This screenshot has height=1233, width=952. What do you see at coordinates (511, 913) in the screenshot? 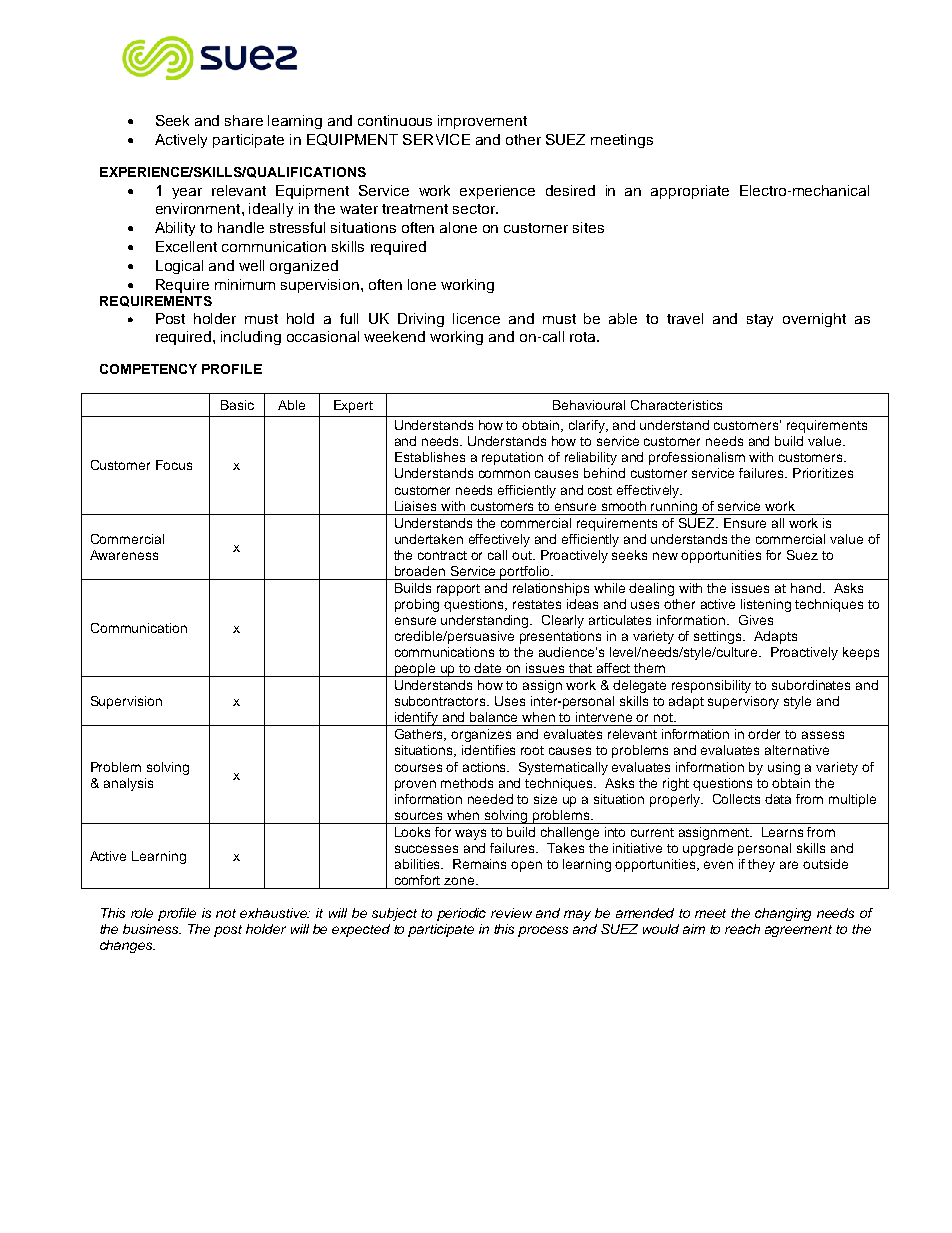
I see `review` at bounding box center [511, 913].
